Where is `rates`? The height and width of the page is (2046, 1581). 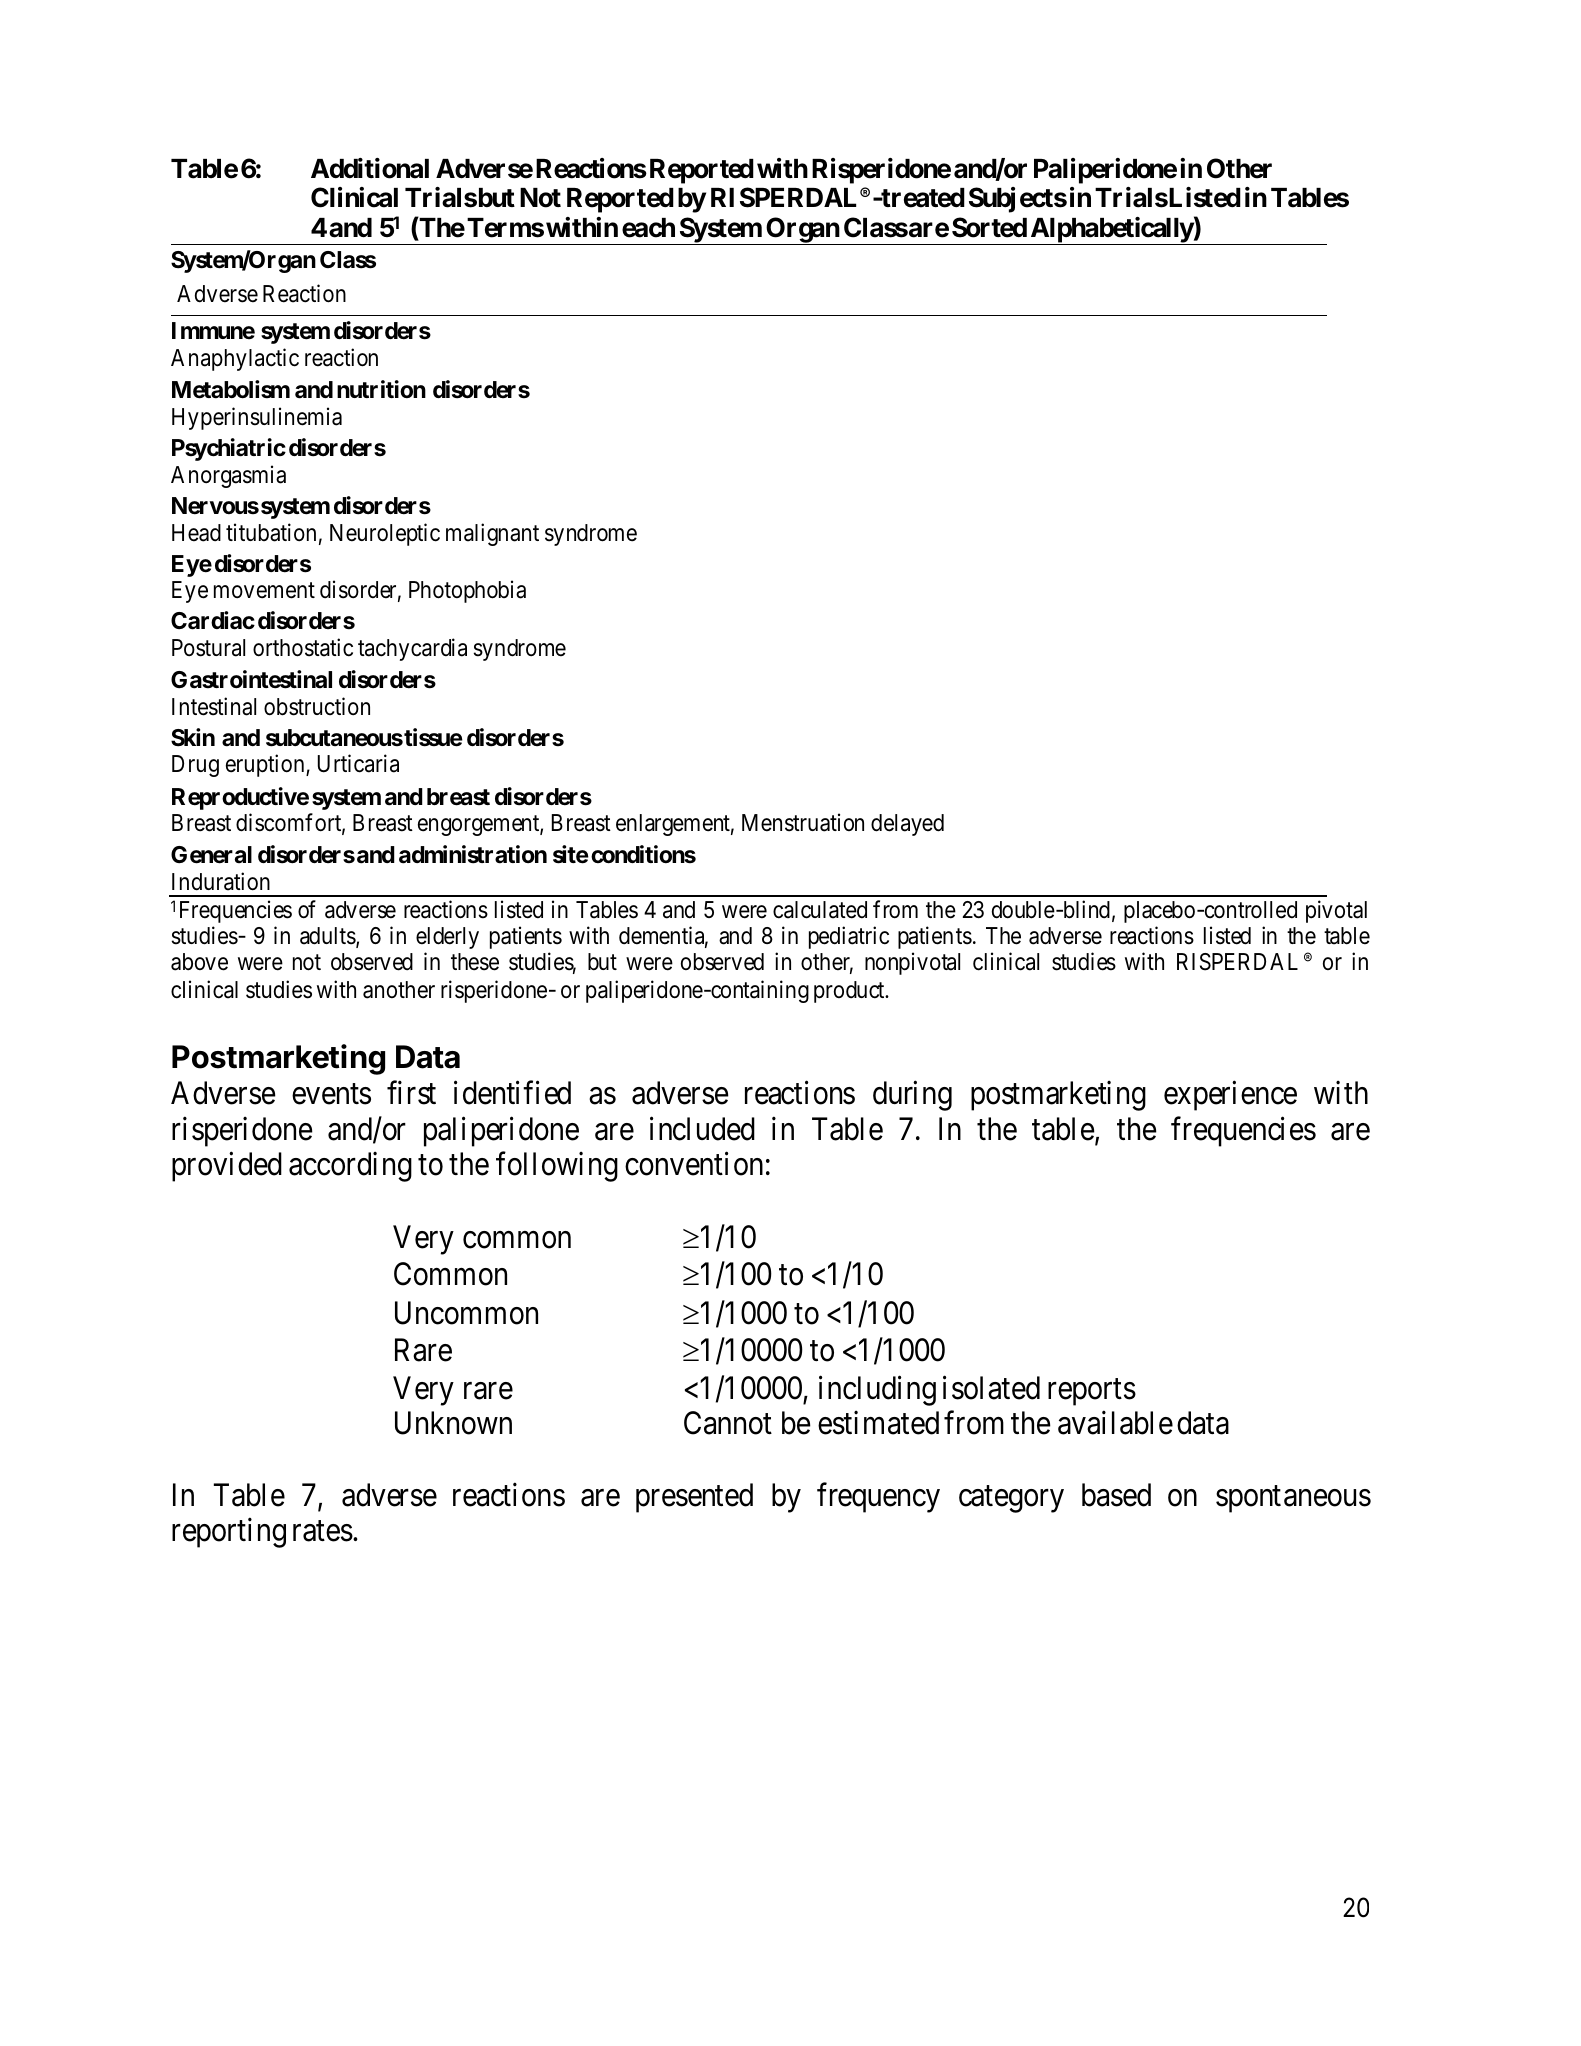
rates is located at coordinates (323, 1531).
